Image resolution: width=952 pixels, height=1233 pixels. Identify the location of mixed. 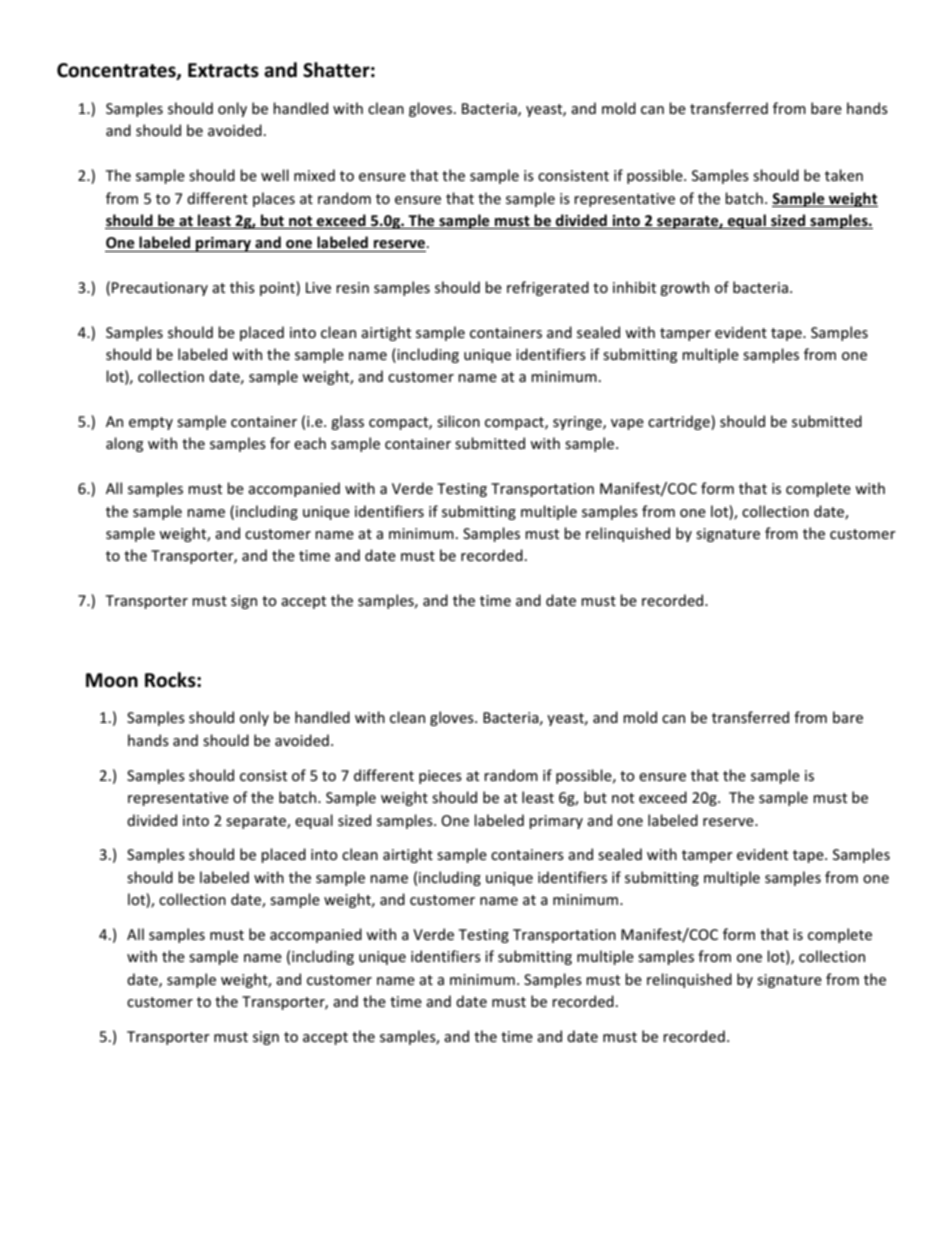
(314, 175).
